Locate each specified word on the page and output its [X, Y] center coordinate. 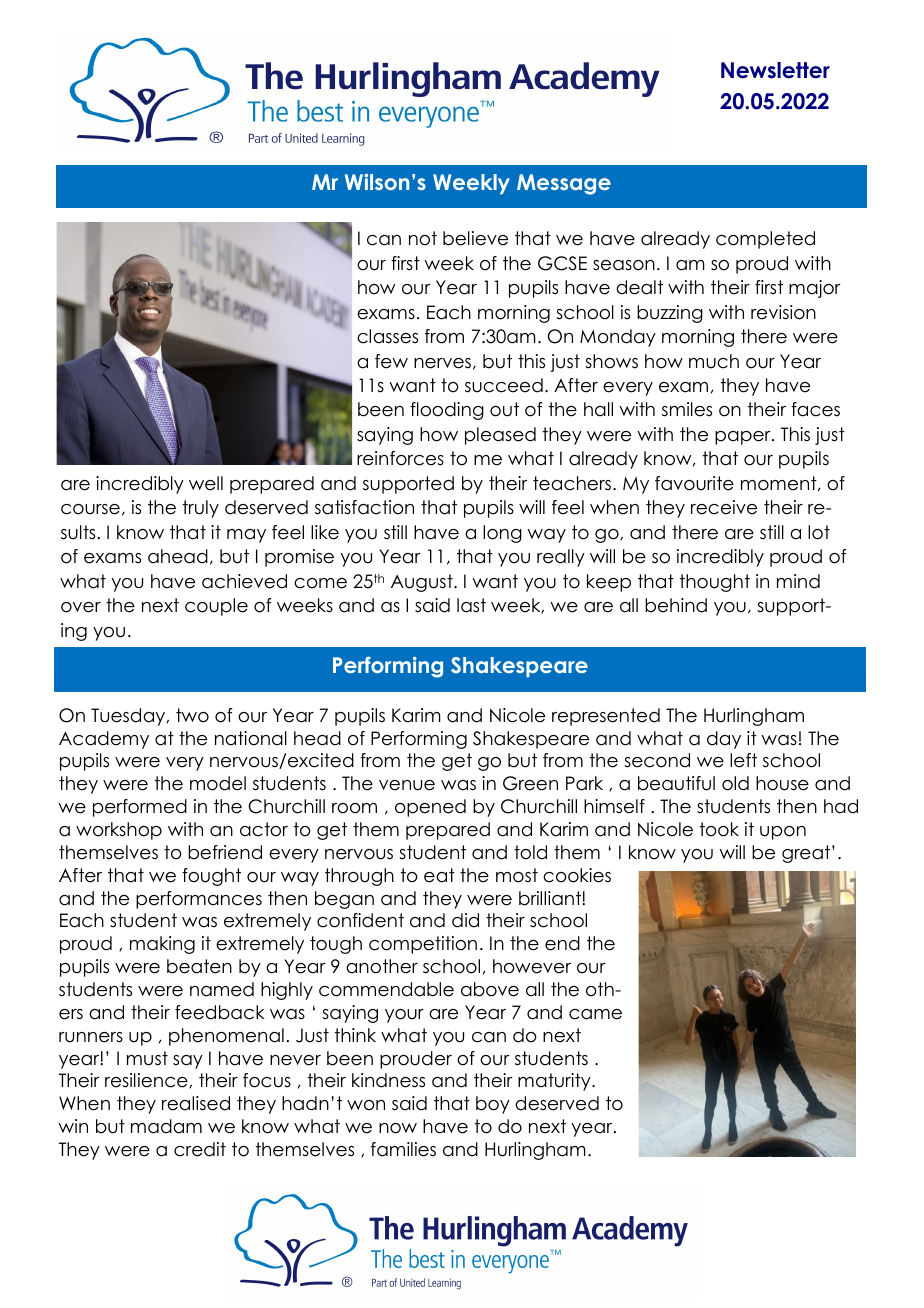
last [471, 605]
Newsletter [775, 70]
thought [715, 583]
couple [216, 607]
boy [493, 1105]
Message [564, 184]
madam [166, 1126]
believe [475, 238]
